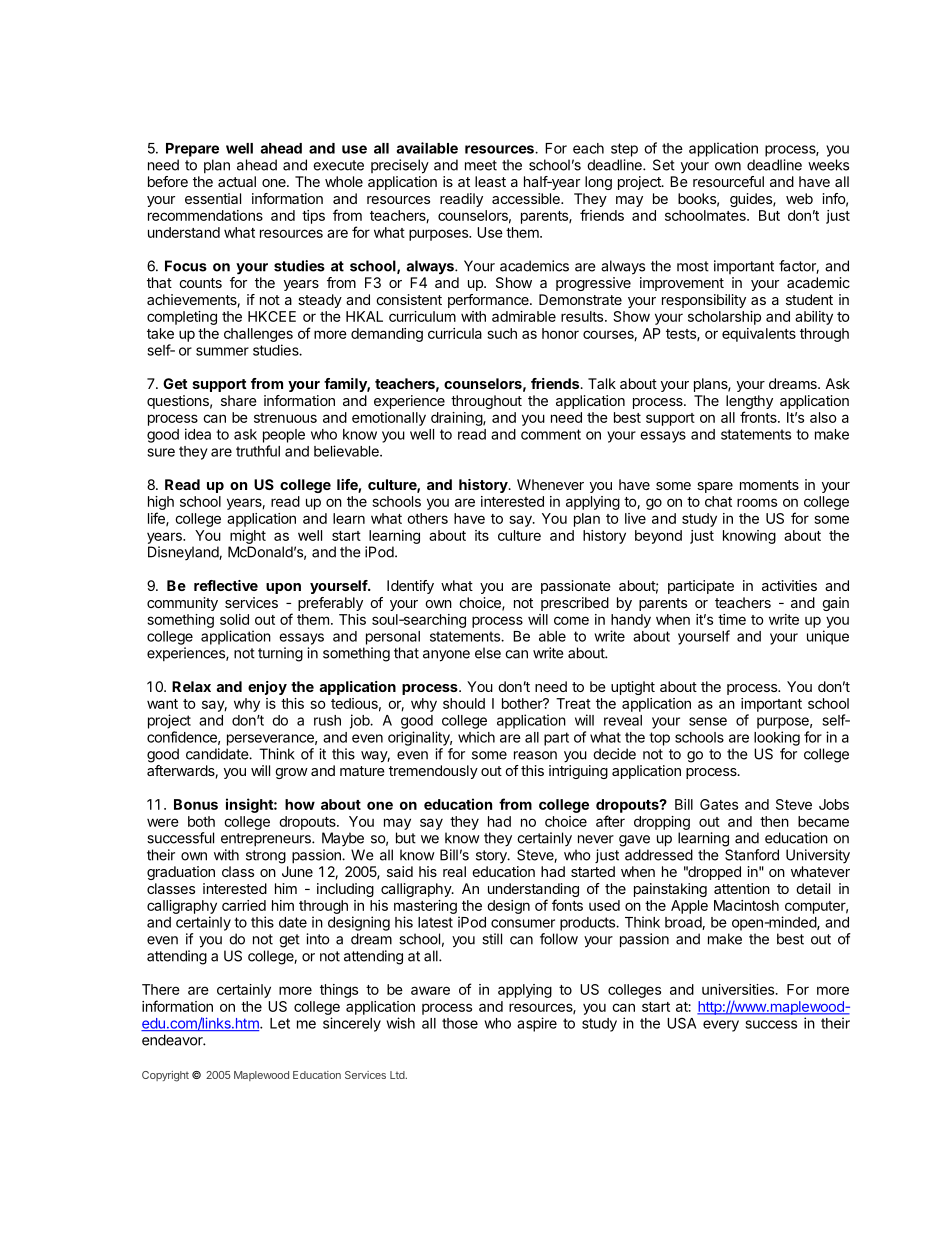 The height and width of the screenshot is (1233, 952). Describe the element at coordinates (732, 619) in the screenshot. I see `time` at that location.
